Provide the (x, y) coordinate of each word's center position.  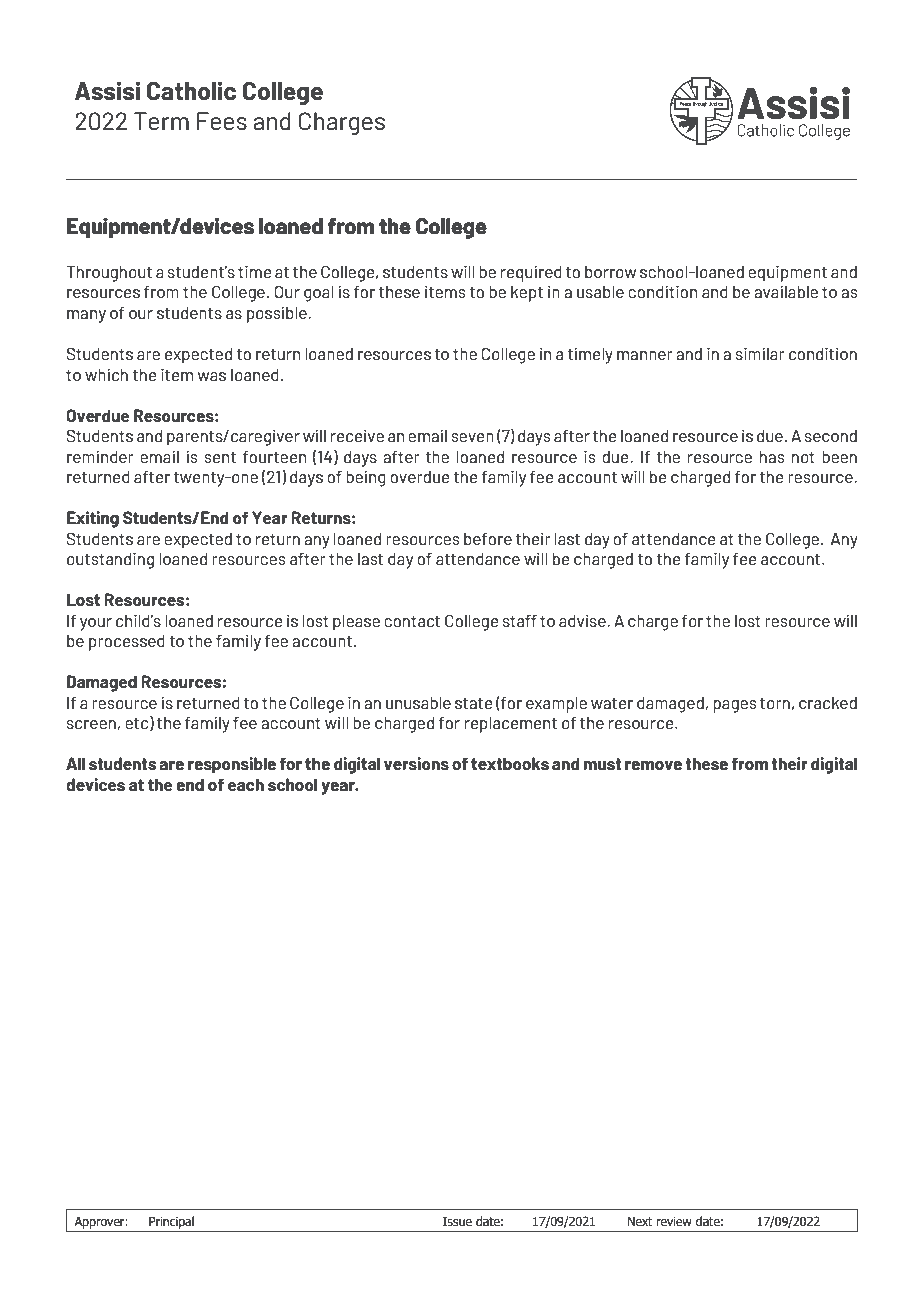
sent (220, 457)
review (674, 1221)
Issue (457, 1221)
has (772, 457)
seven (472, 437)
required (531, 273)
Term (161, 121)
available (786, 291)
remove (653, 765)
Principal (171, 1222)
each (246, 784)
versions (416, 763)
